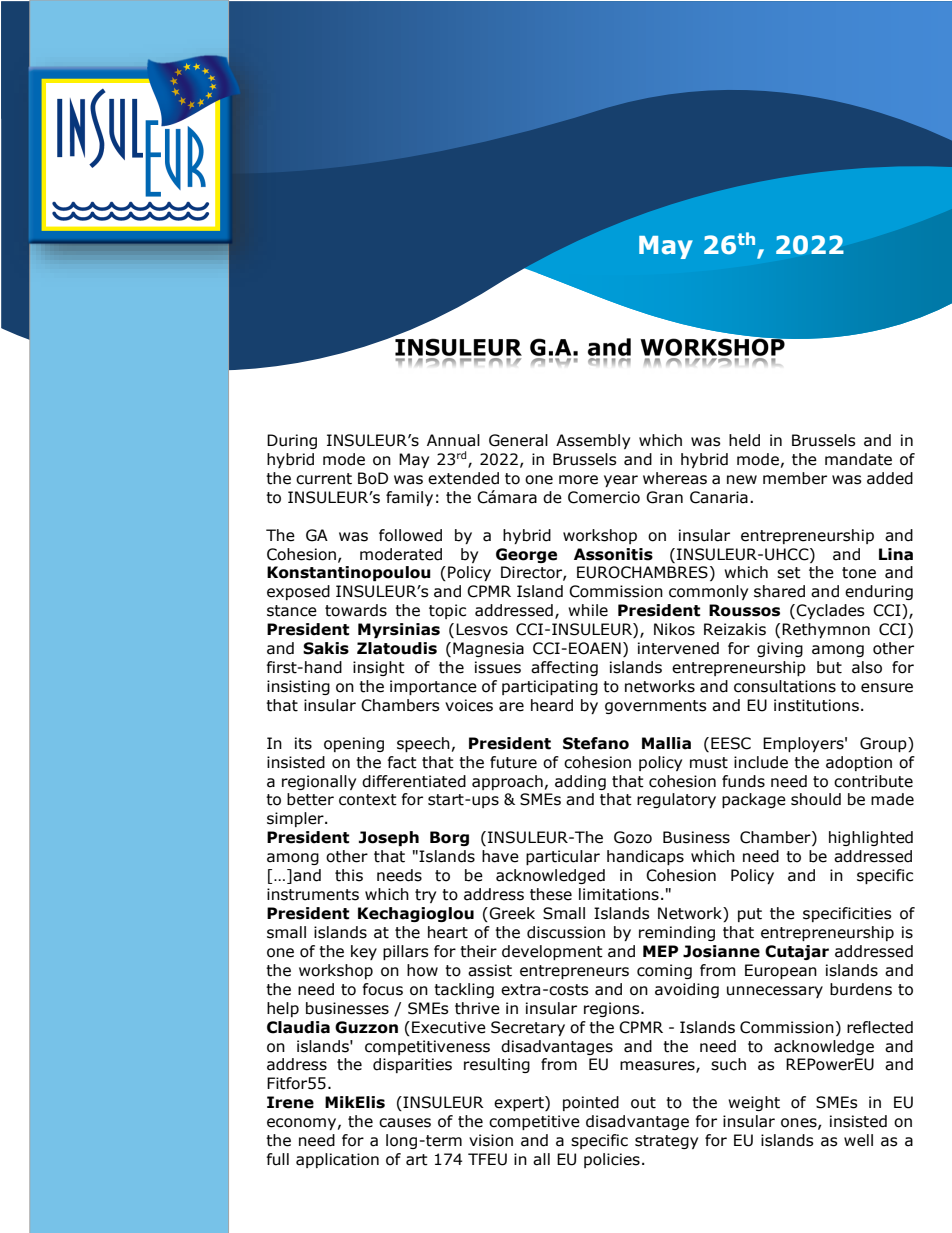 Image resolution: width=952 pixels, height=1233 pixels. What do you see at coordinates (349, 875) in the screenshot?
I see `this` at bounding box center [349, 875].
